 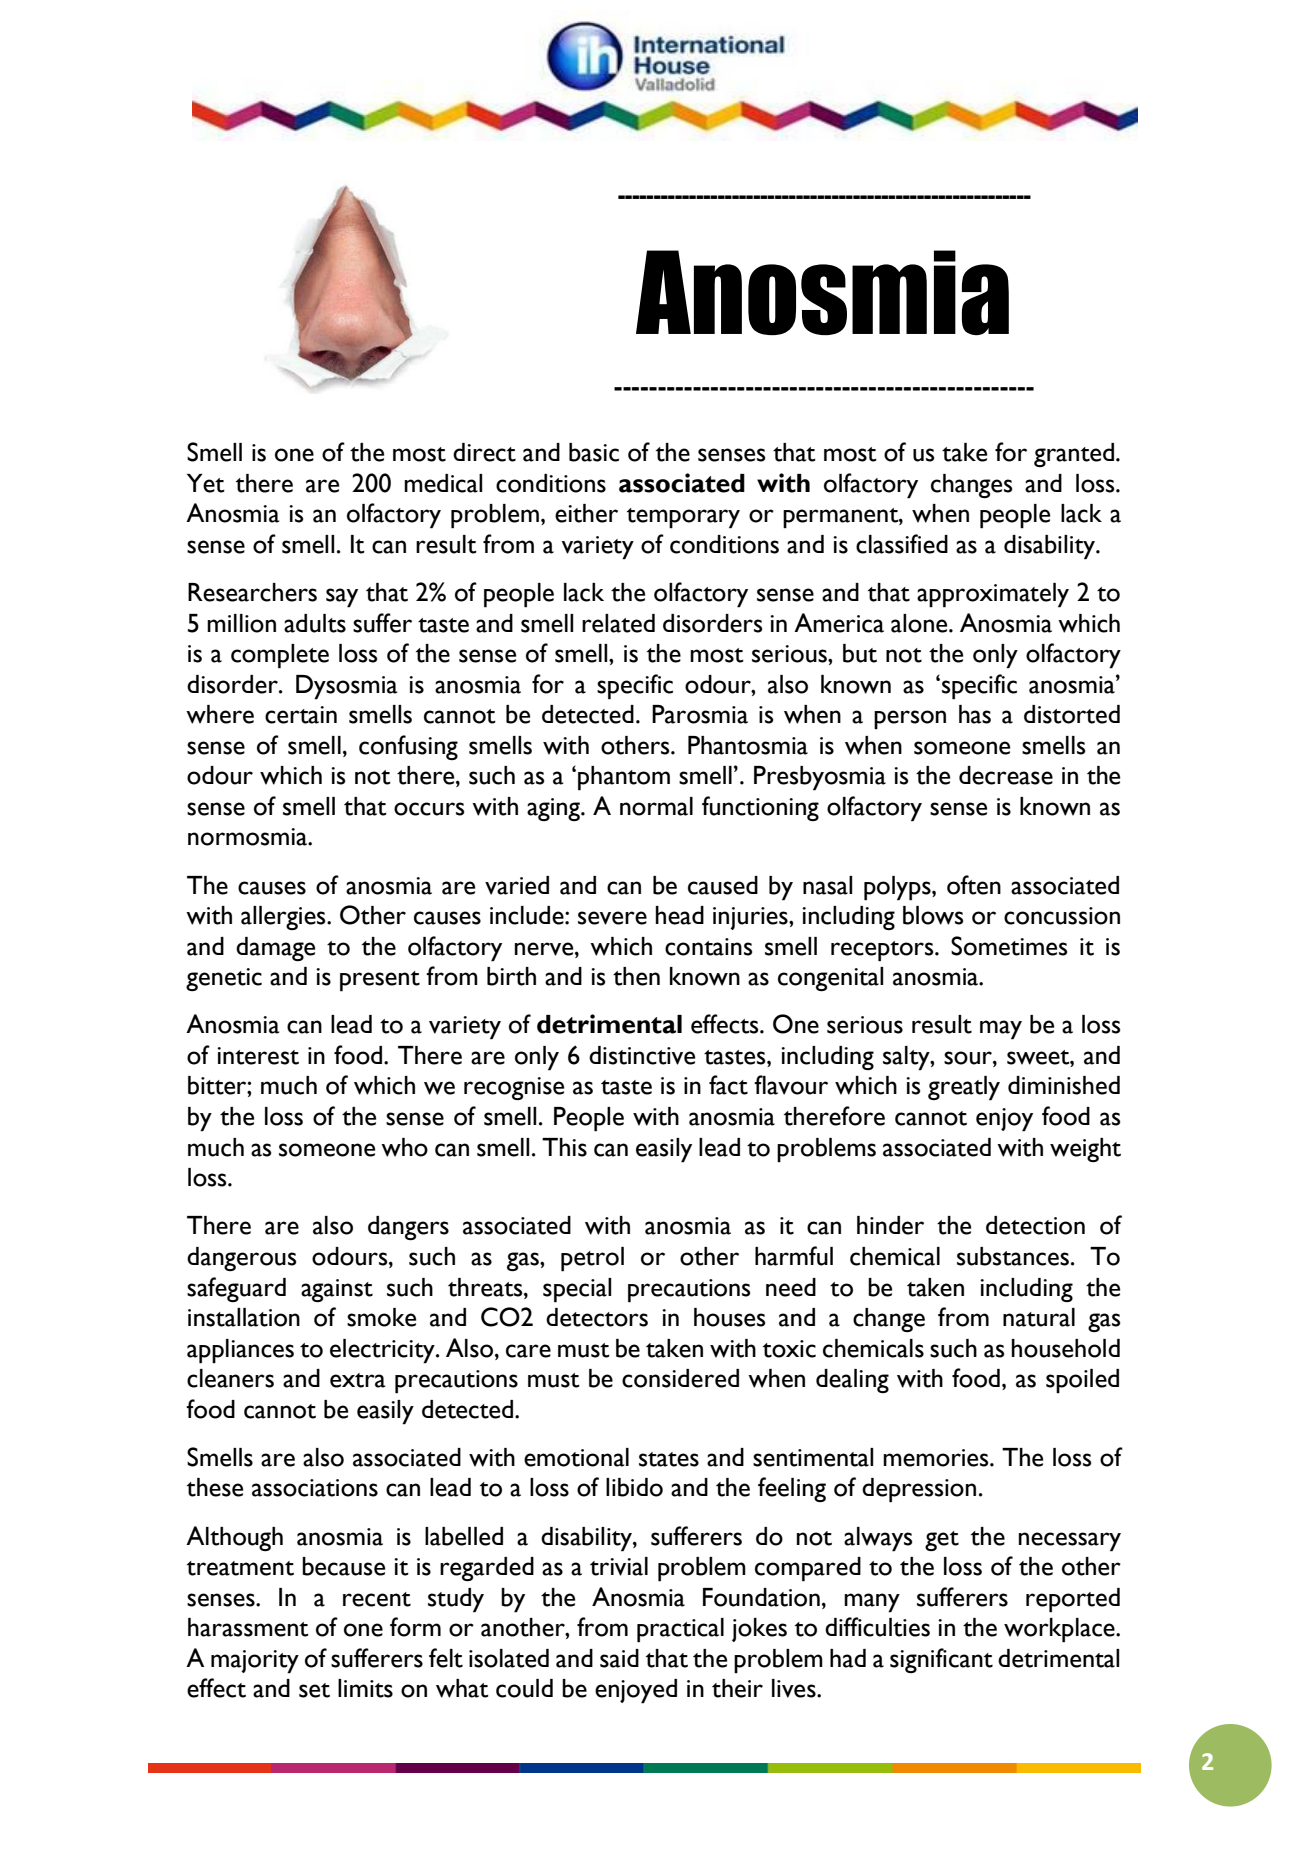 I want to click on granted, so click(x=1074, y=455).
